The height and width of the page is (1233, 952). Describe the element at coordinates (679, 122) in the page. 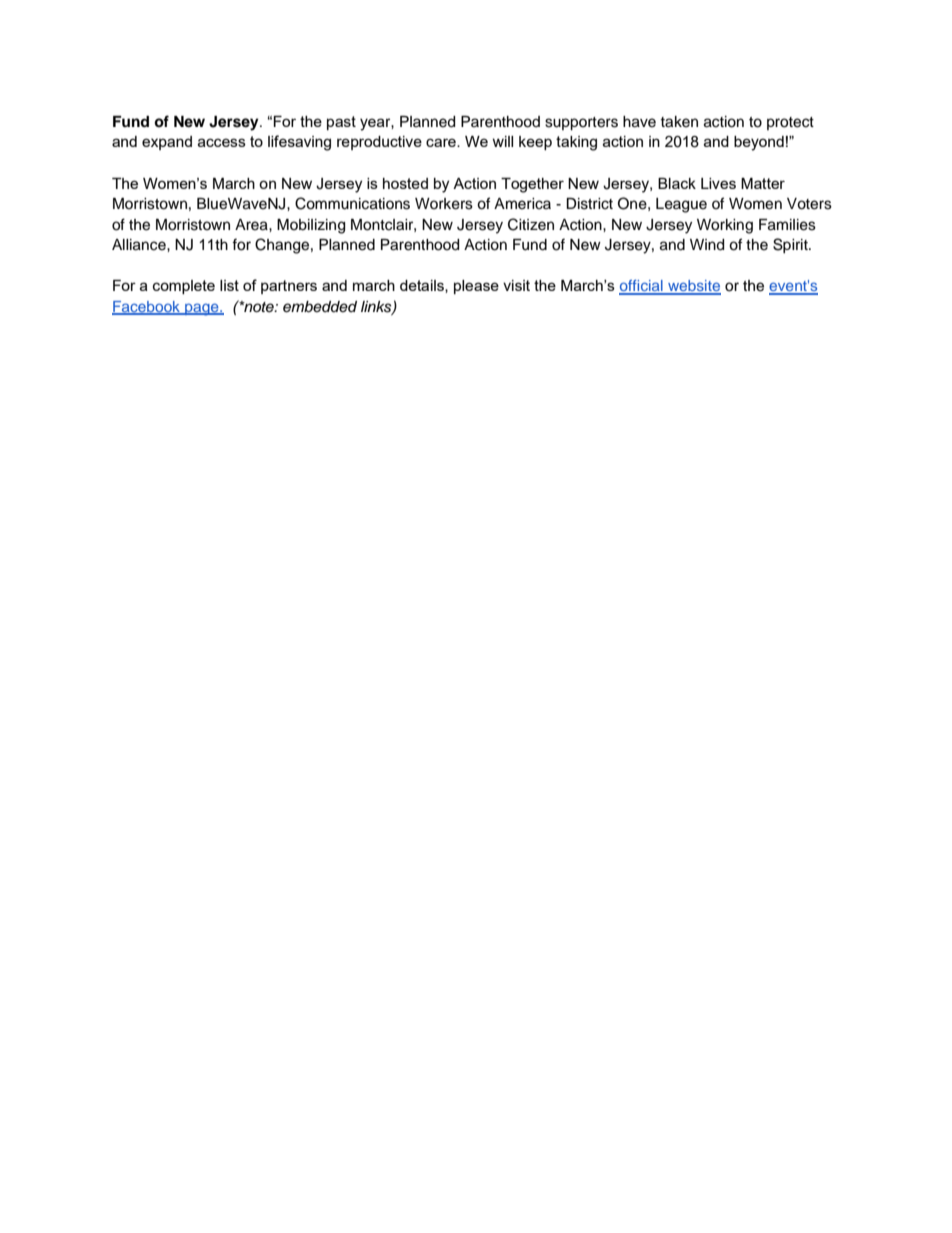

I see `taken` at that location.
